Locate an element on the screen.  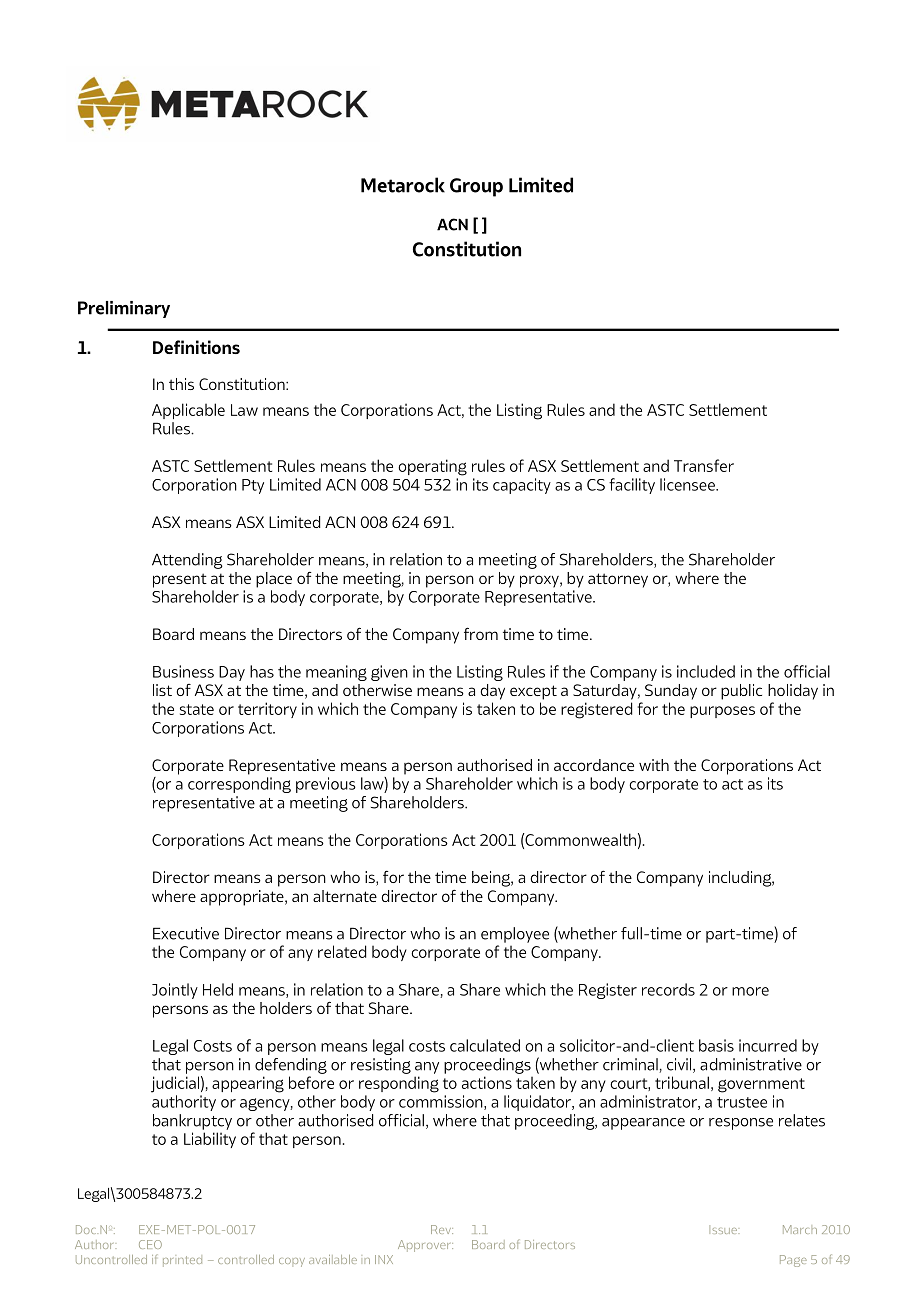
Approver is located at coordinates (425, 1246).
